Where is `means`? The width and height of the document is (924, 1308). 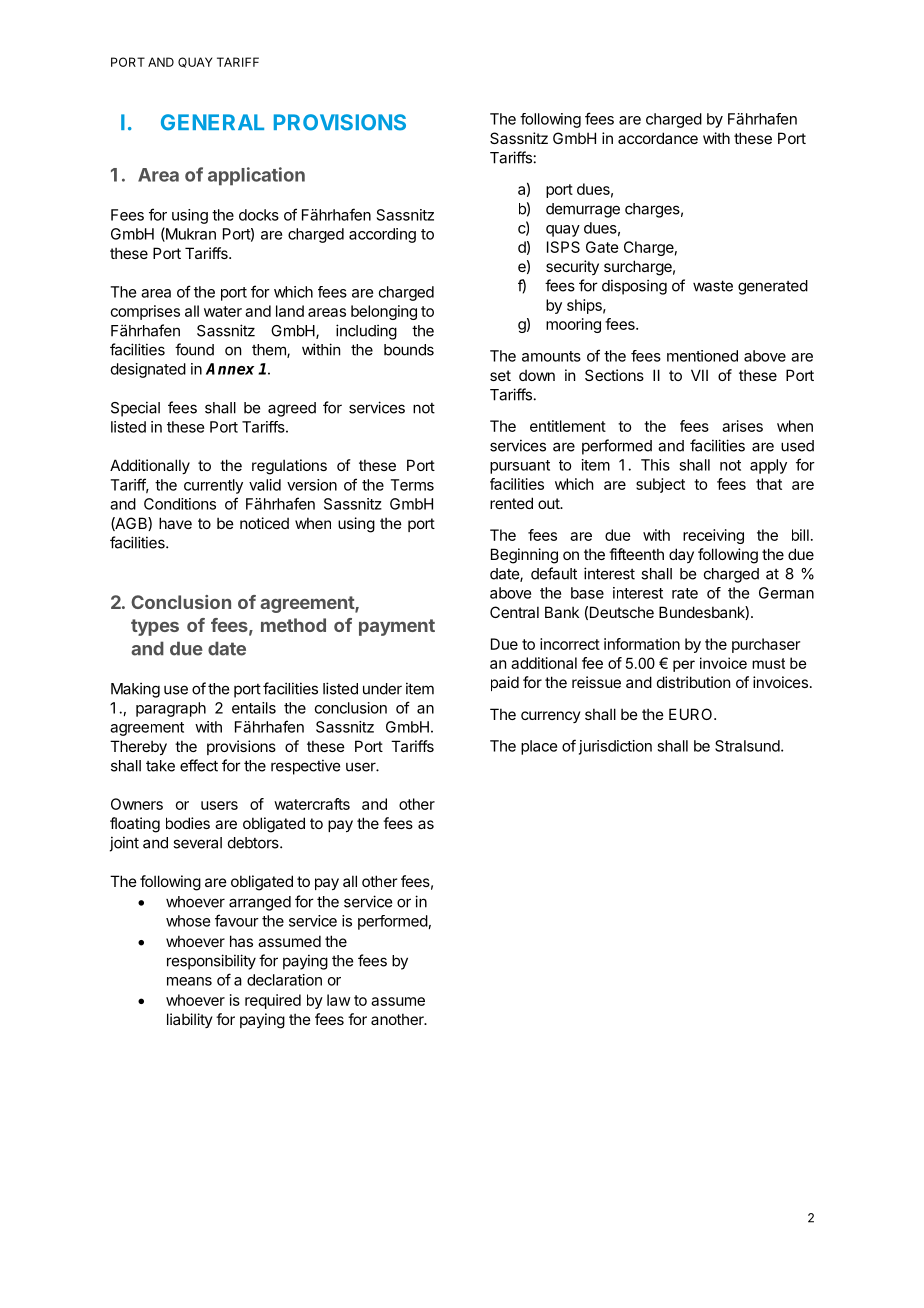
means is located at coordinates (189, 981).
